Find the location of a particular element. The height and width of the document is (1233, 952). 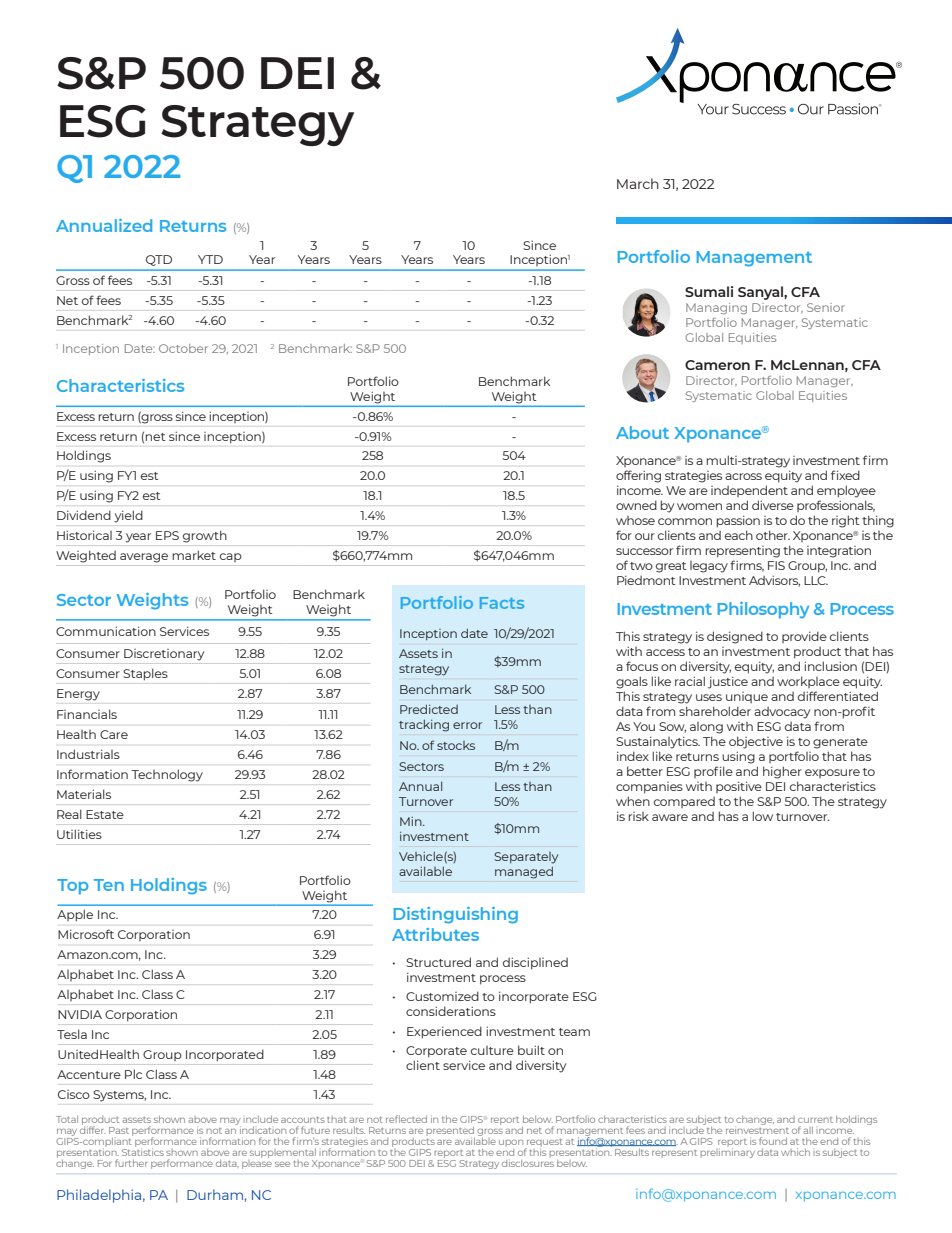

presented is located at coordinates (450, 1132).
